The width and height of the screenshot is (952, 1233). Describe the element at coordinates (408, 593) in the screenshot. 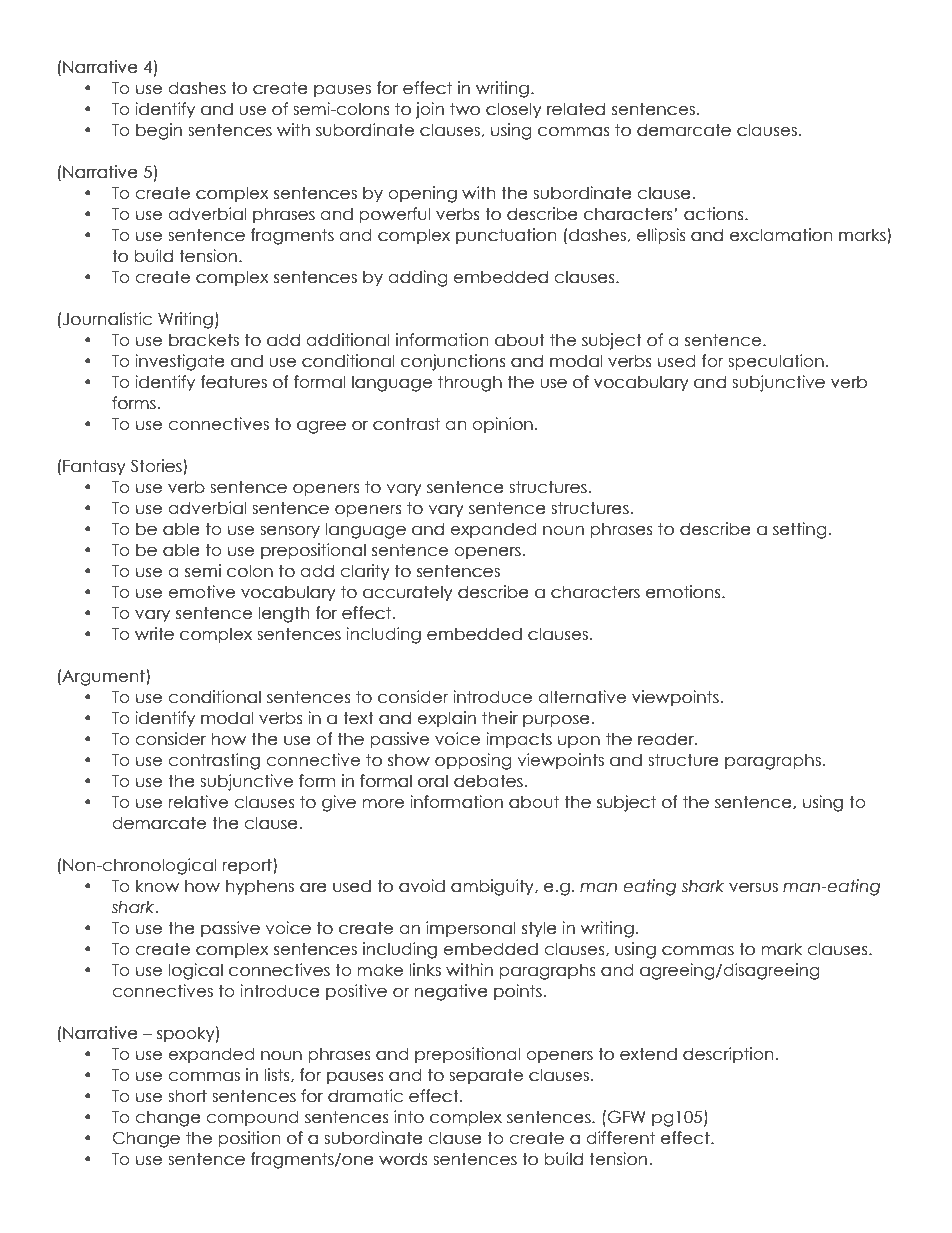

I see `accurately` at that location.
